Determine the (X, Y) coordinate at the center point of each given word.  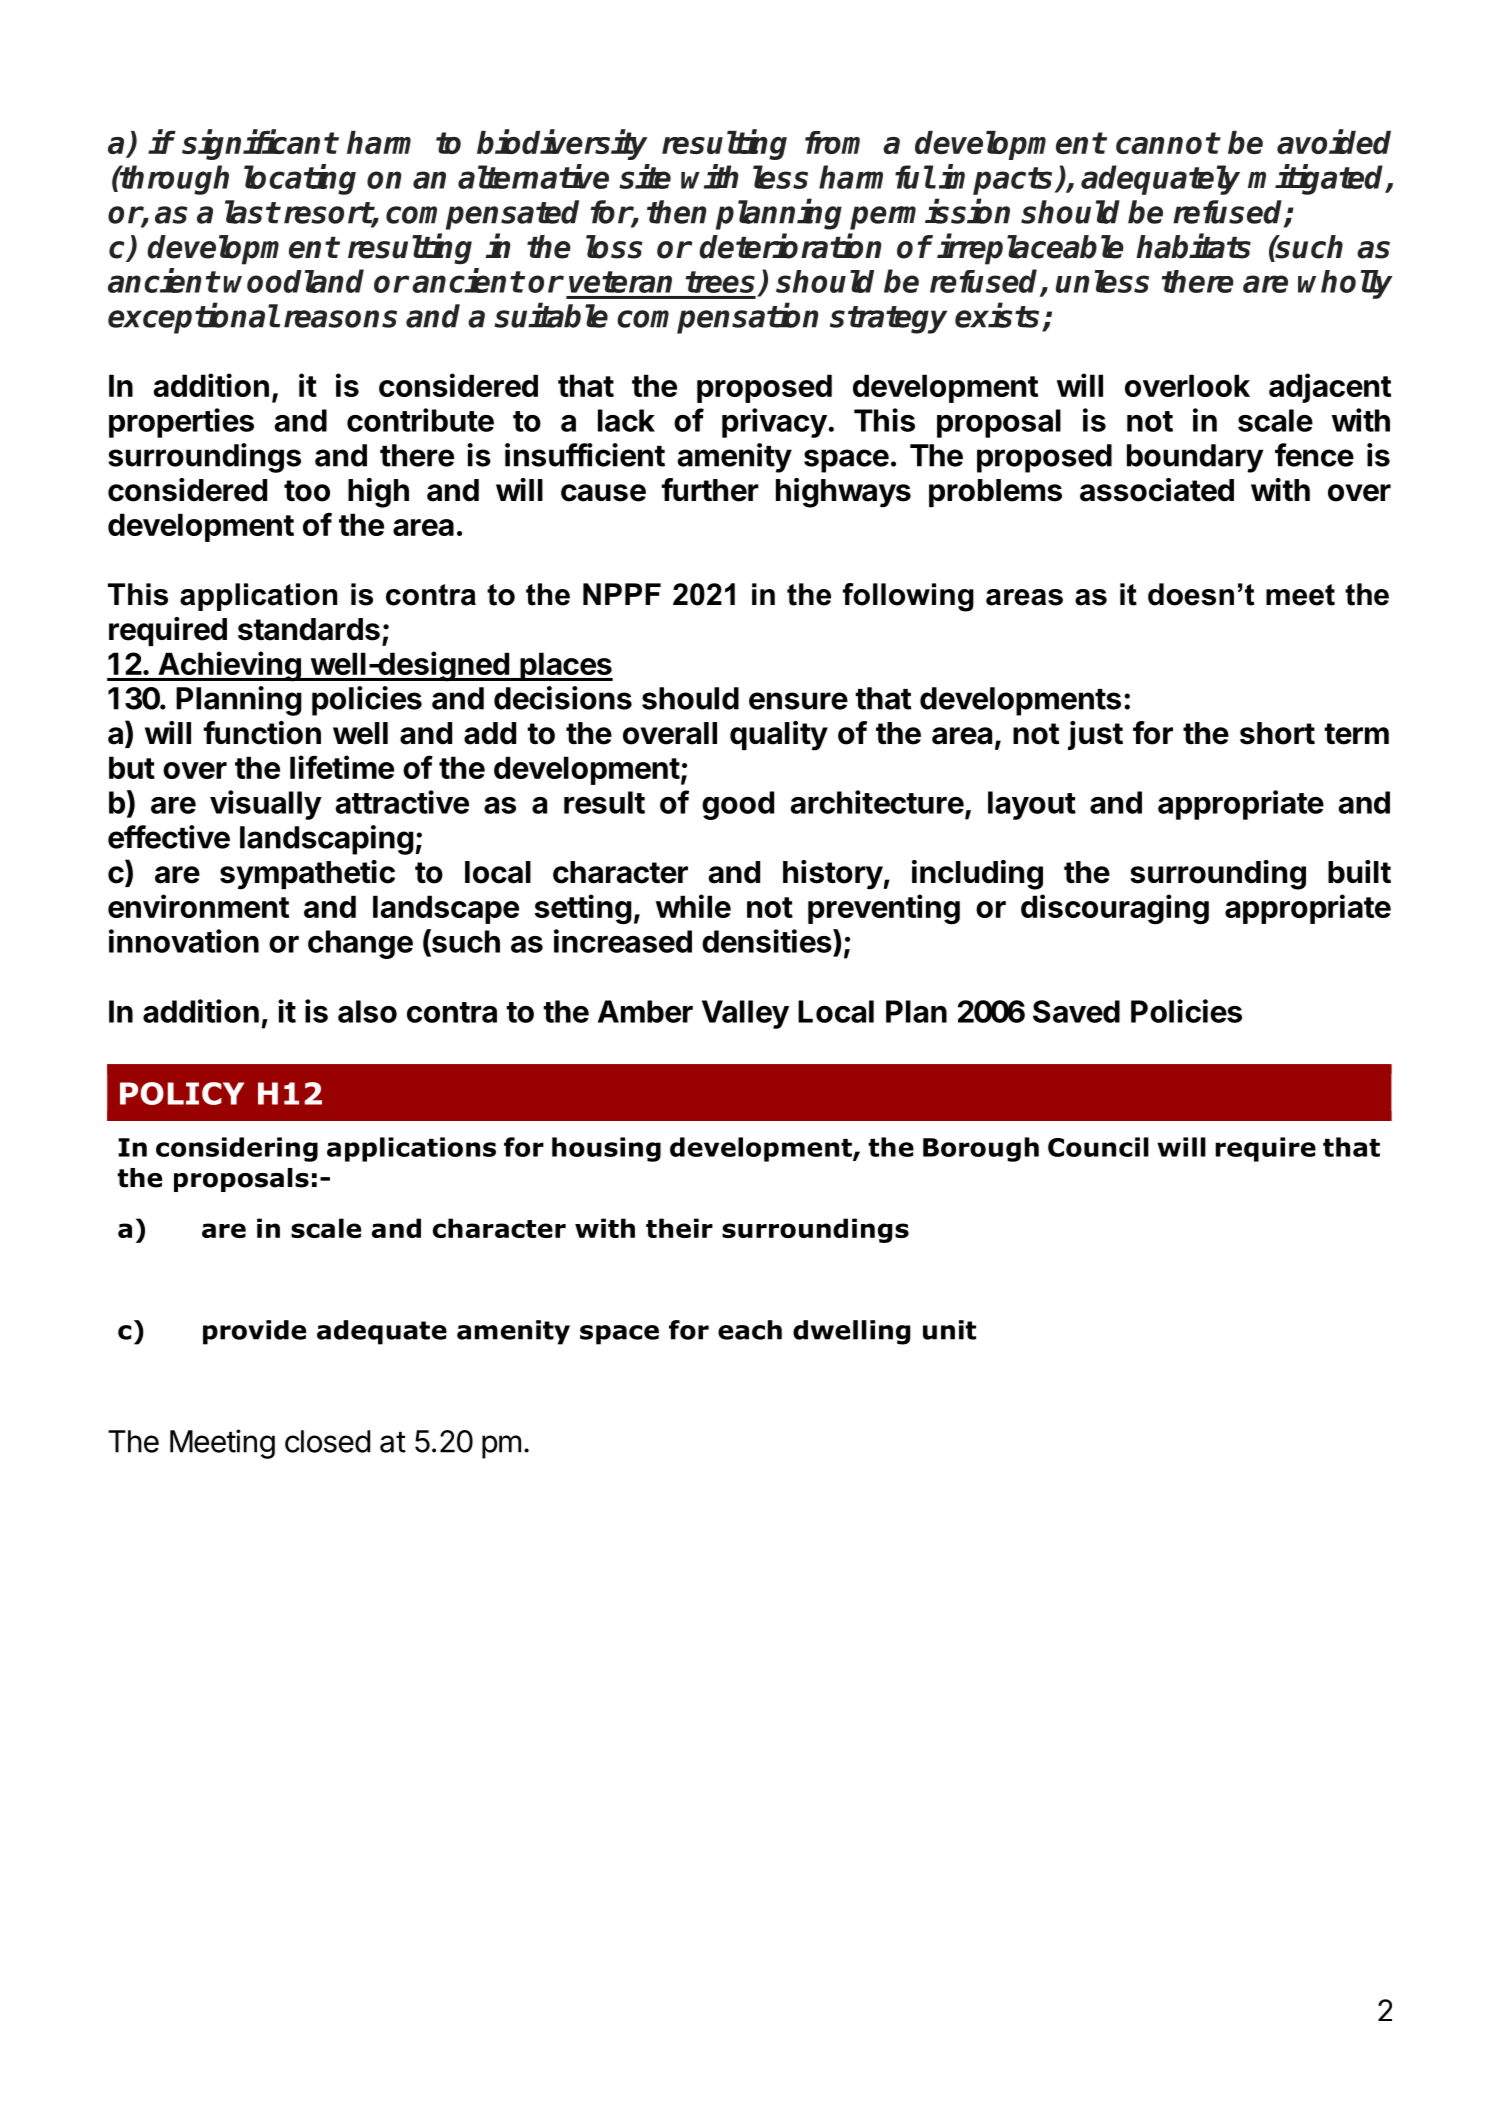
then (677, 212)
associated (1157, 490)
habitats (1193, 246)
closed (327, 1441)
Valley (745, 1014)
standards (309, 629)
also (367, 1011)
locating (300, 179)
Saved (1076, 1011)
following (908, 597)
